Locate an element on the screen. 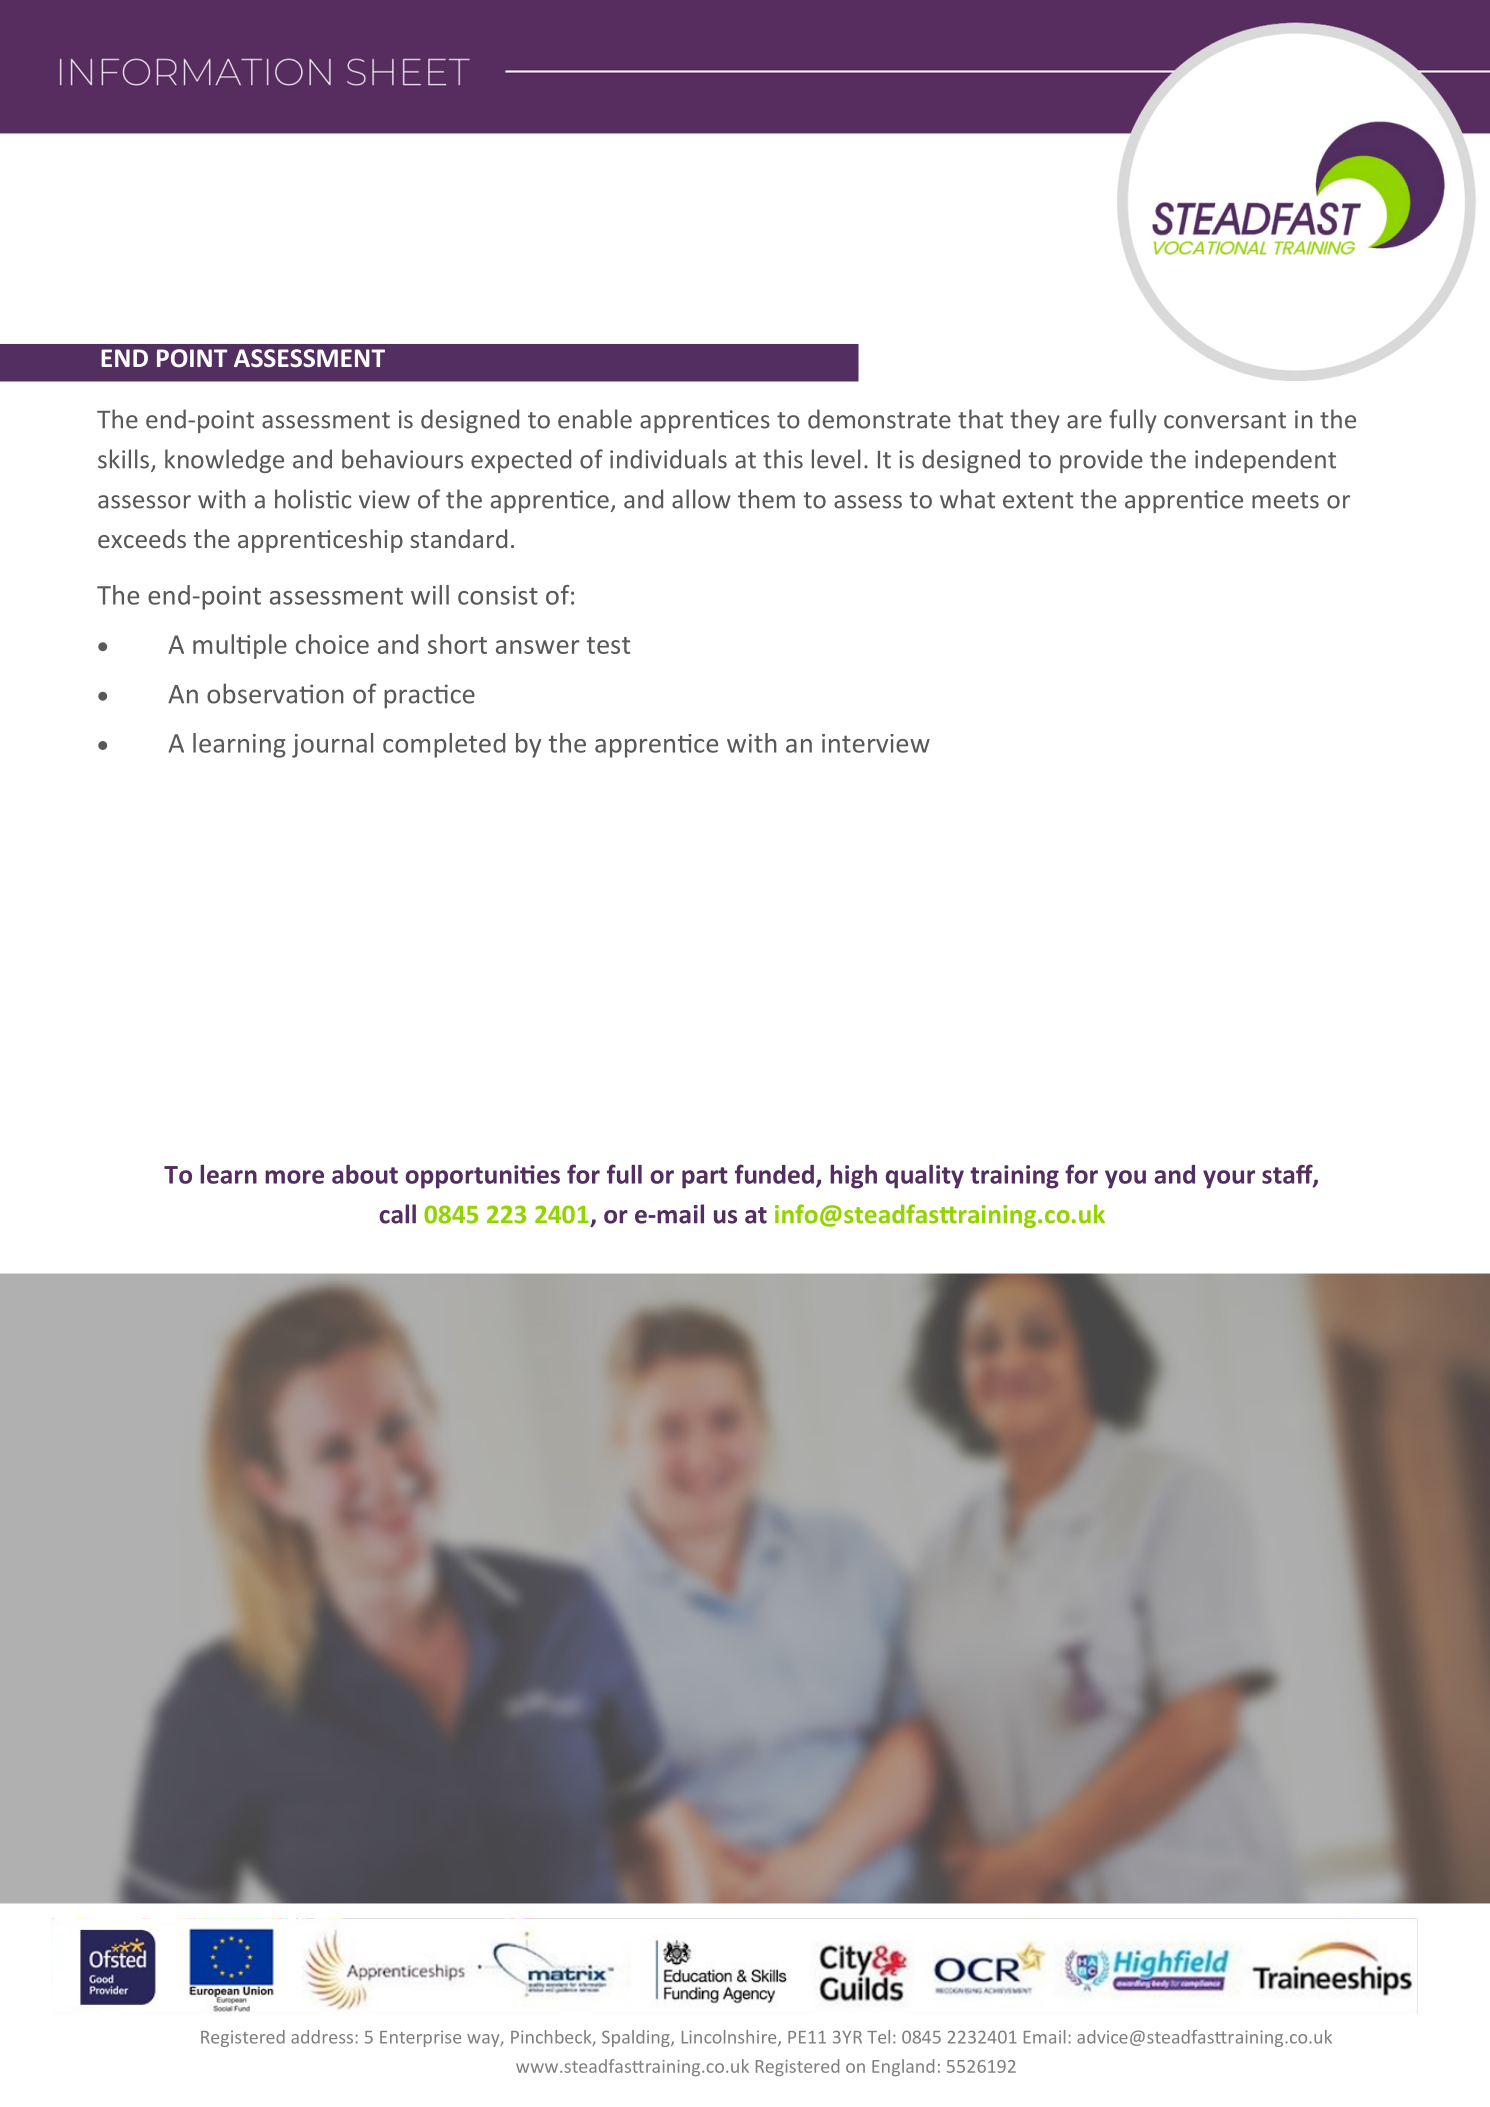 This screenshot has height=2107, width=1490. knowledge is located at coordinates (224, 461).
